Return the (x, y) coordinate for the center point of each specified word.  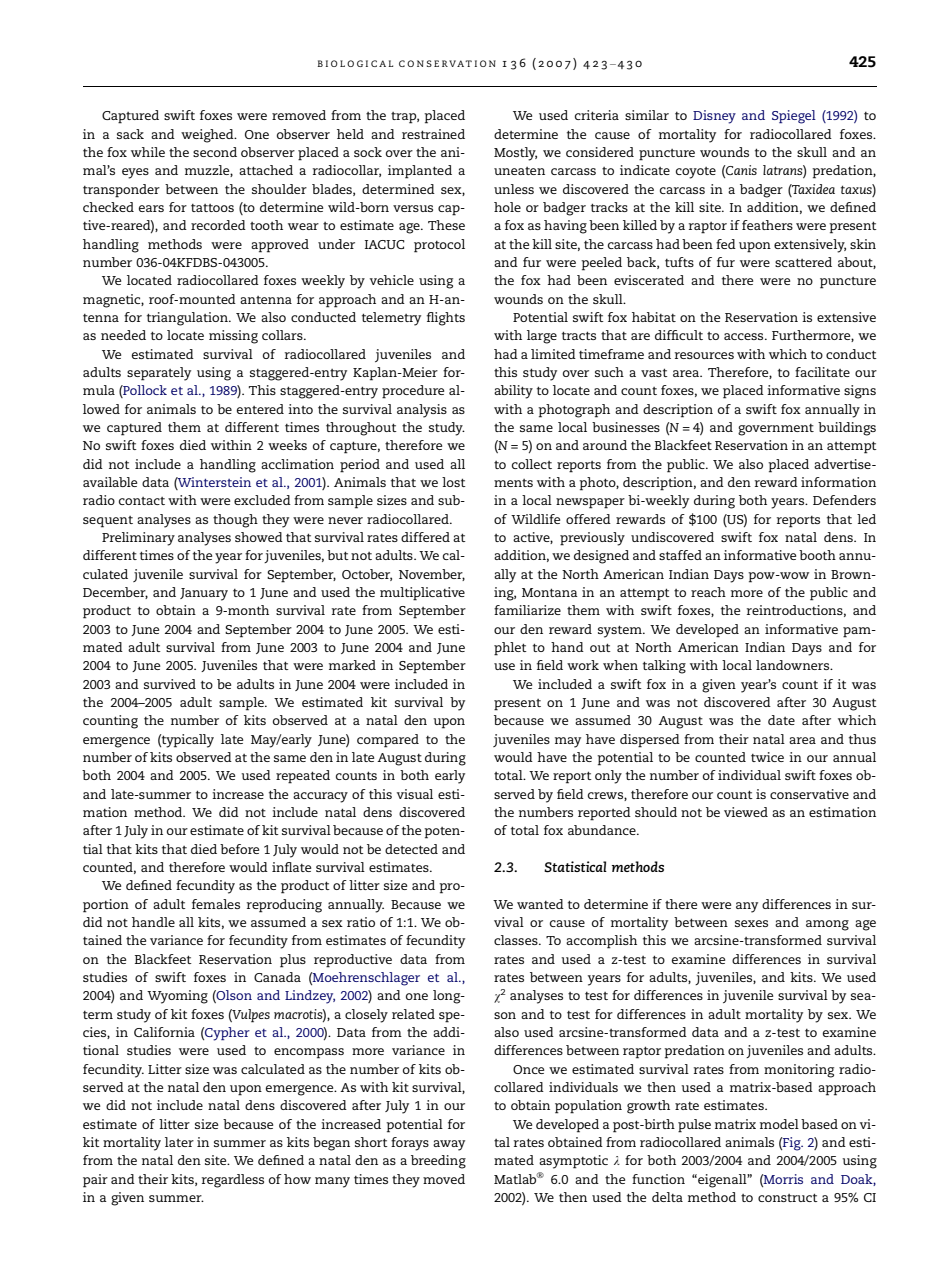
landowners (794, 665)
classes (517, 940)
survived (170, 684)
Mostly (515, 154)
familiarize (527, 610)
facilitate (822, 372)
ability (513, 392)
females (216, 904)
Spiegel (794, 117)
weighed (208, 136)
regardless (233, 1181)
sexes (751, 923)
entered (260, 409)
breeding (438, 1162)
